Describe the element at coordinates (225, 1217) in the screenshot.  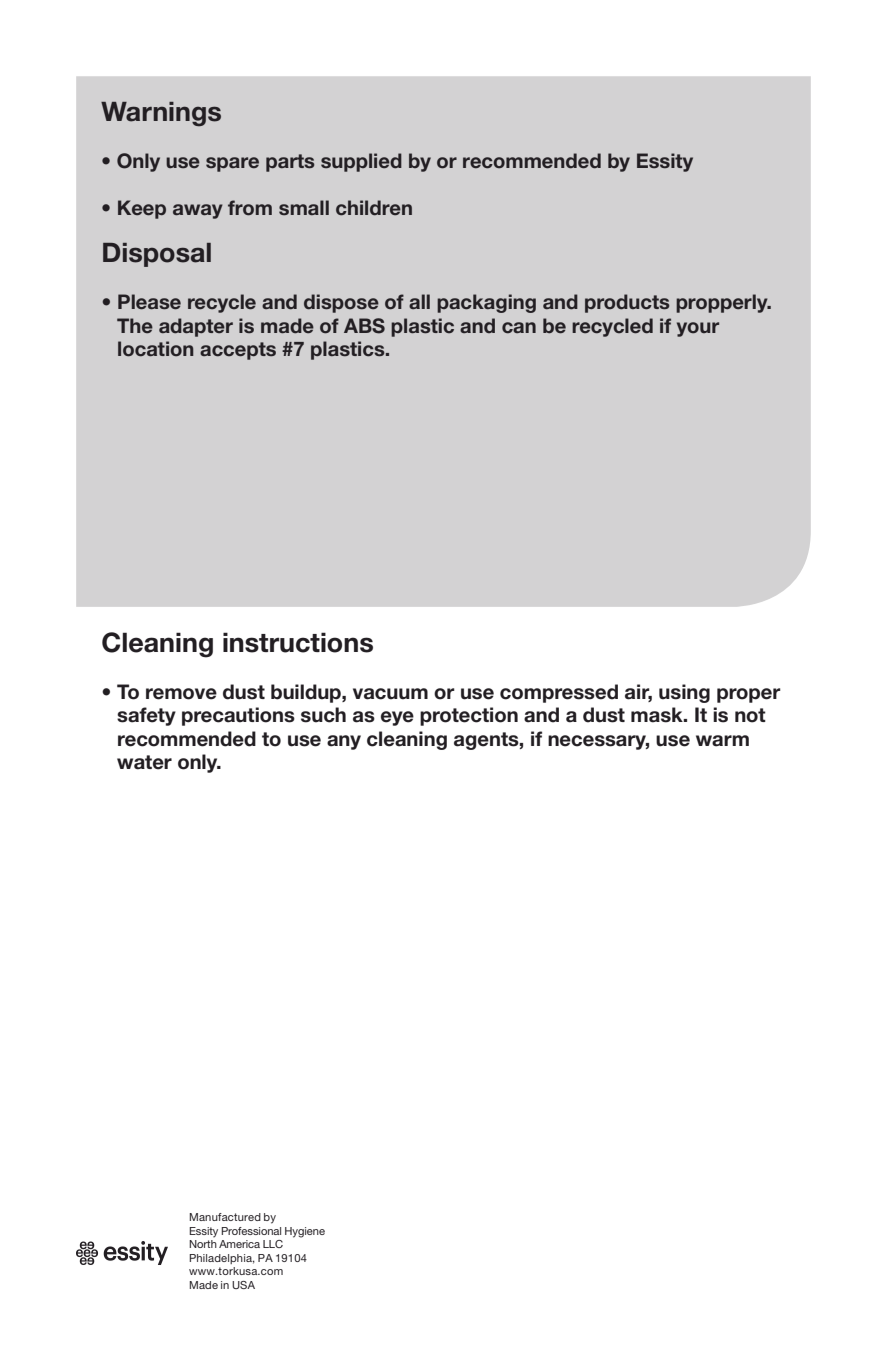
I see `Manufactured` at that location.
